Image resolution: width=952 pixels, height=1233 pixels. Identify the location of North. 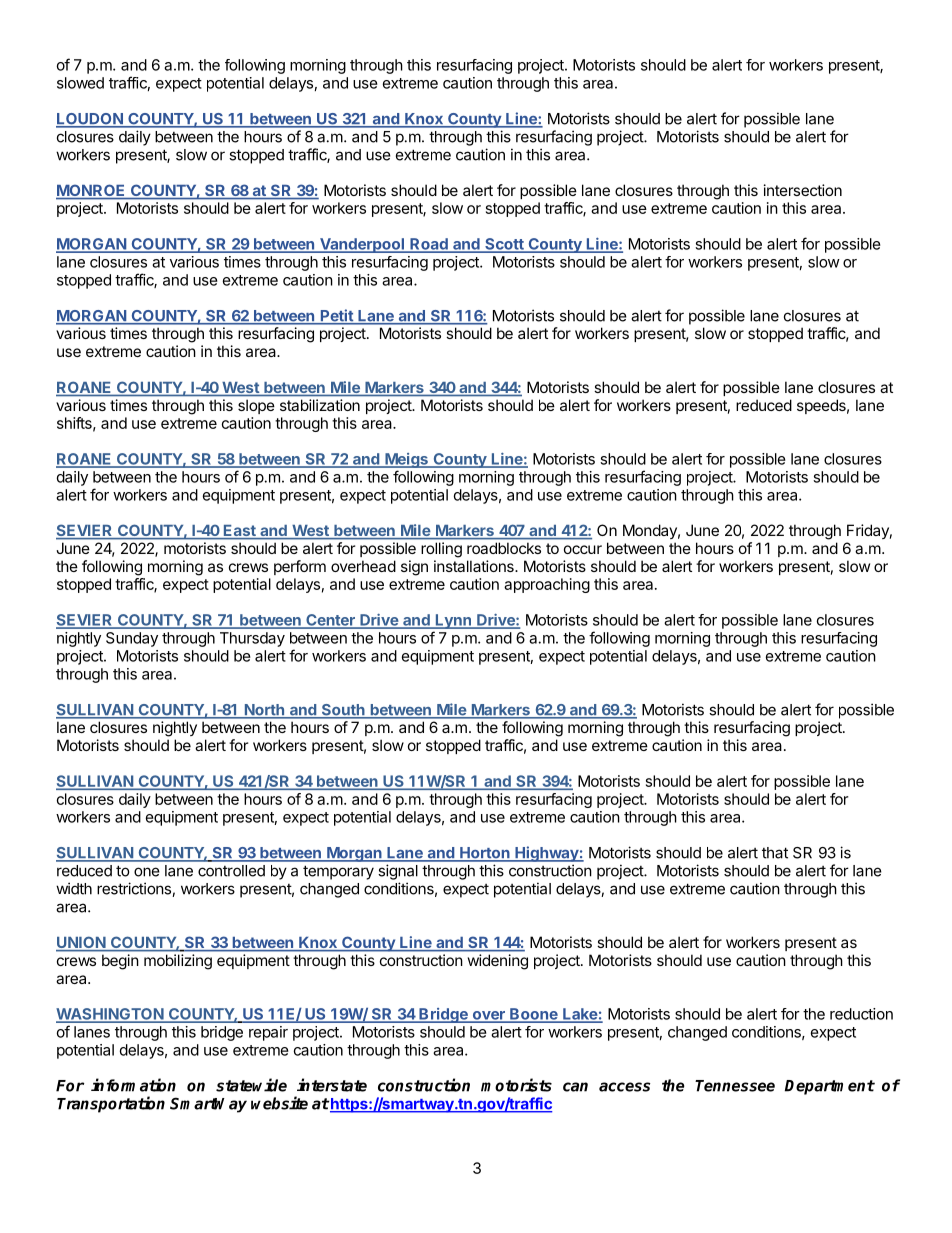
(264, 711).
